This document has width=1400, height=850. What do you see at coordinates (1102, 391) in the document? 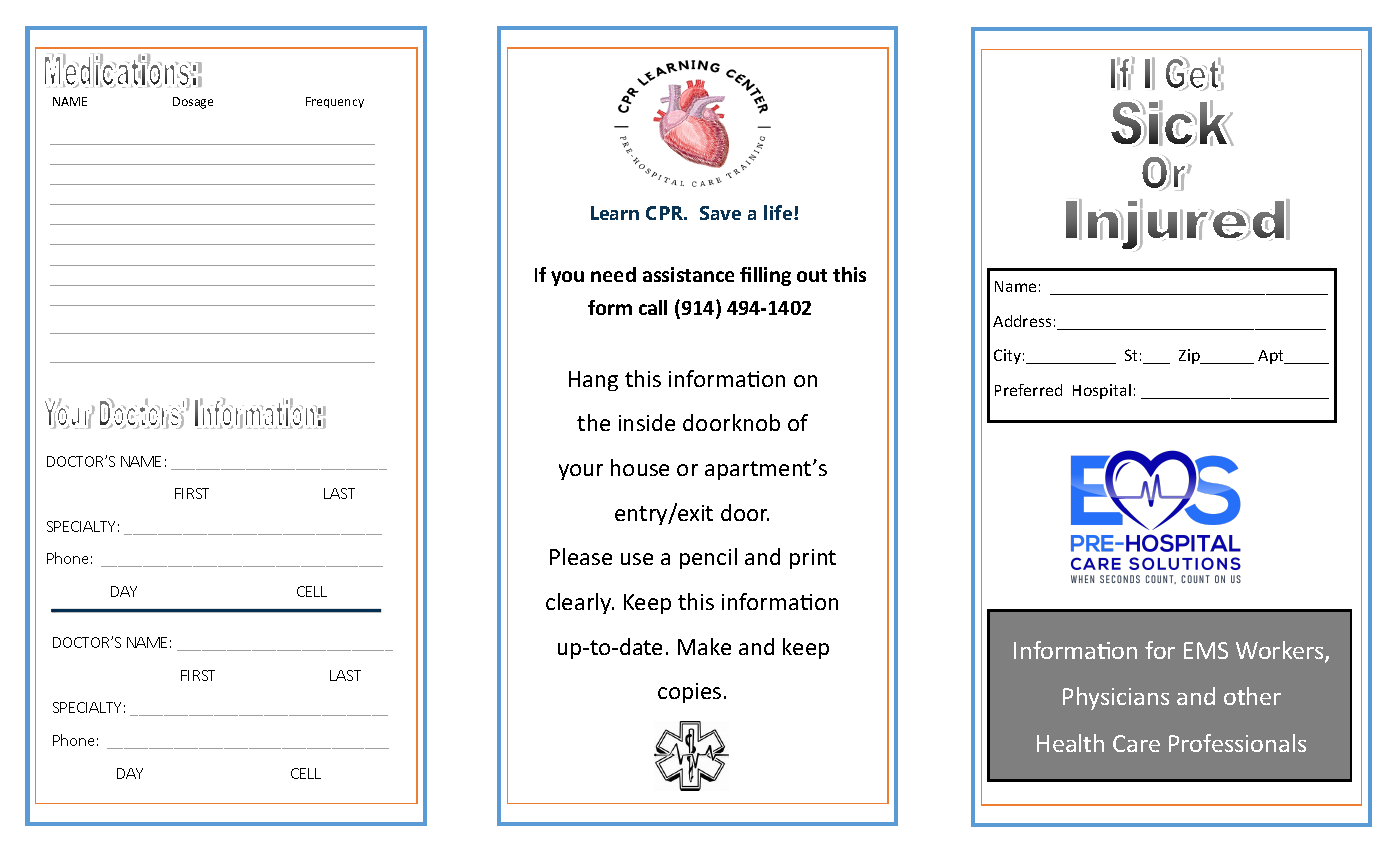
I see `Hospital` at bounding box center [1102, 391].
